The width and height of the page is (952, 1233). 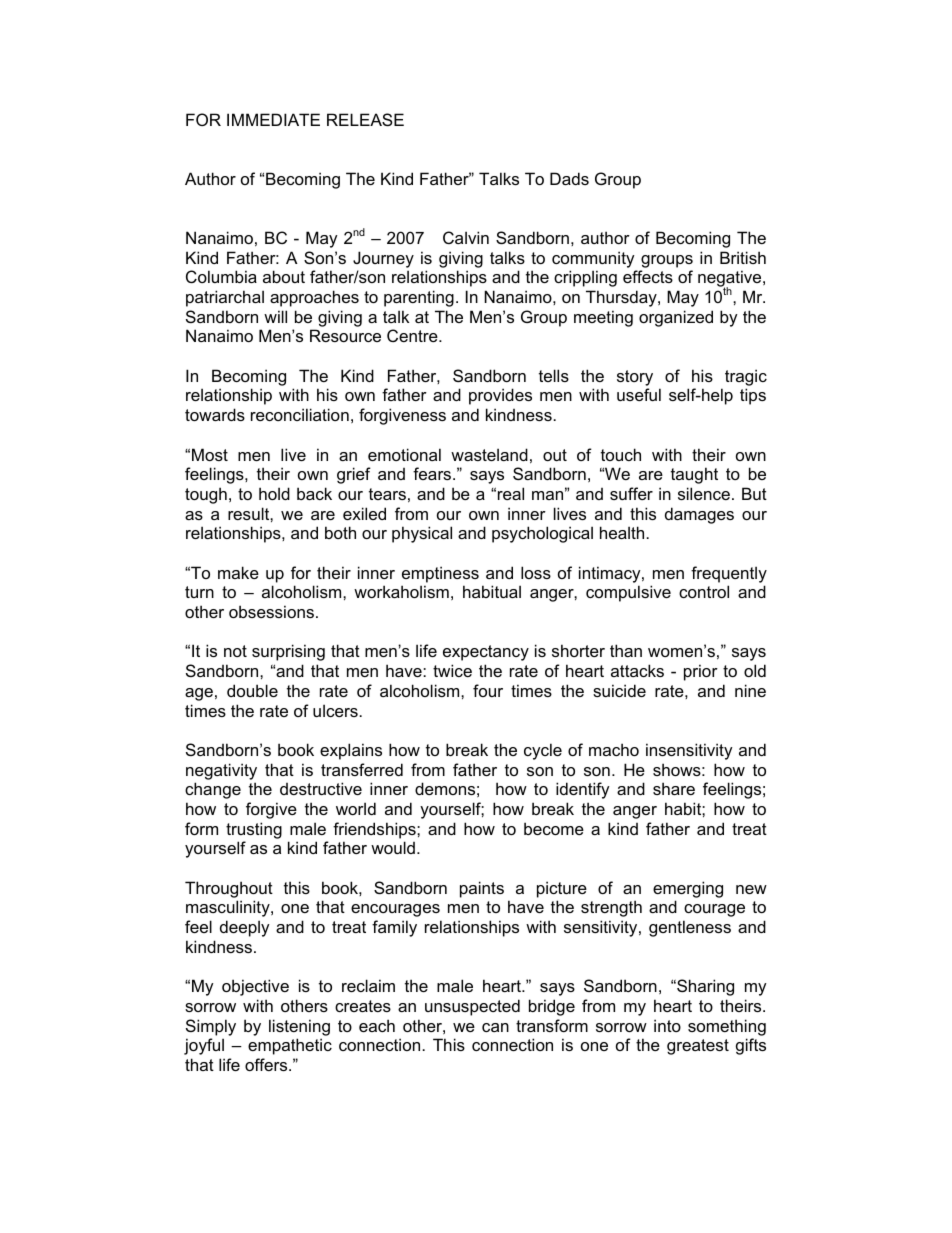 What do you see at coordinates (489, 454) in the page?
I see `wasteland` at bounding box center [489, 454].
